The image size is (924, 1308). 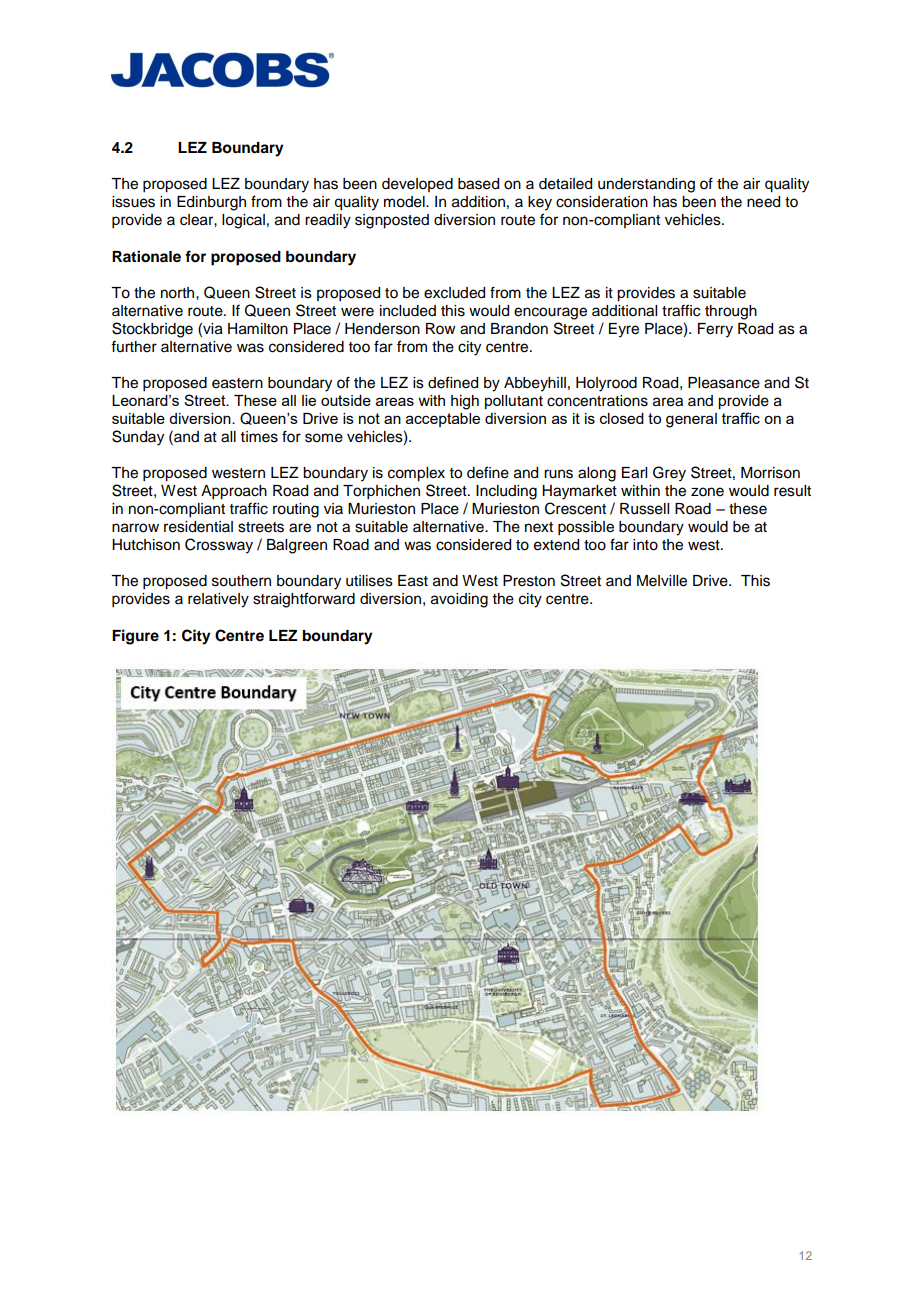 I want to click on Approach, so click(x=234, y=492).
